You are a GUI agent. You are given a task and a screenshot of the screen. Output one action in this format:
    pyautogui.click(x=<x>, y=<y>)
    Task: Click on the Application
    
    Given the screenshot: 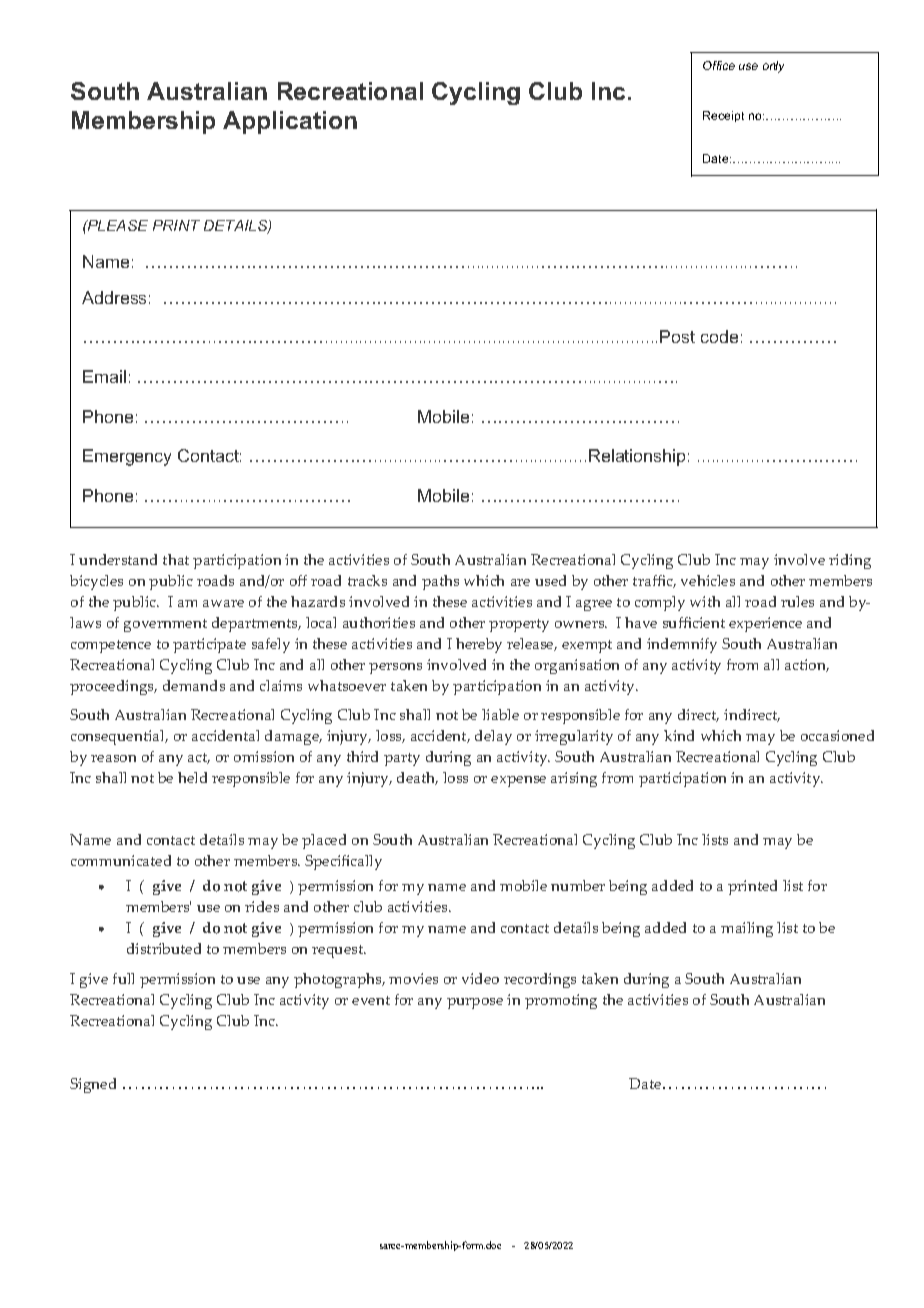 What is the action you would take?
    pyautogui.click(x=290, y=122)
